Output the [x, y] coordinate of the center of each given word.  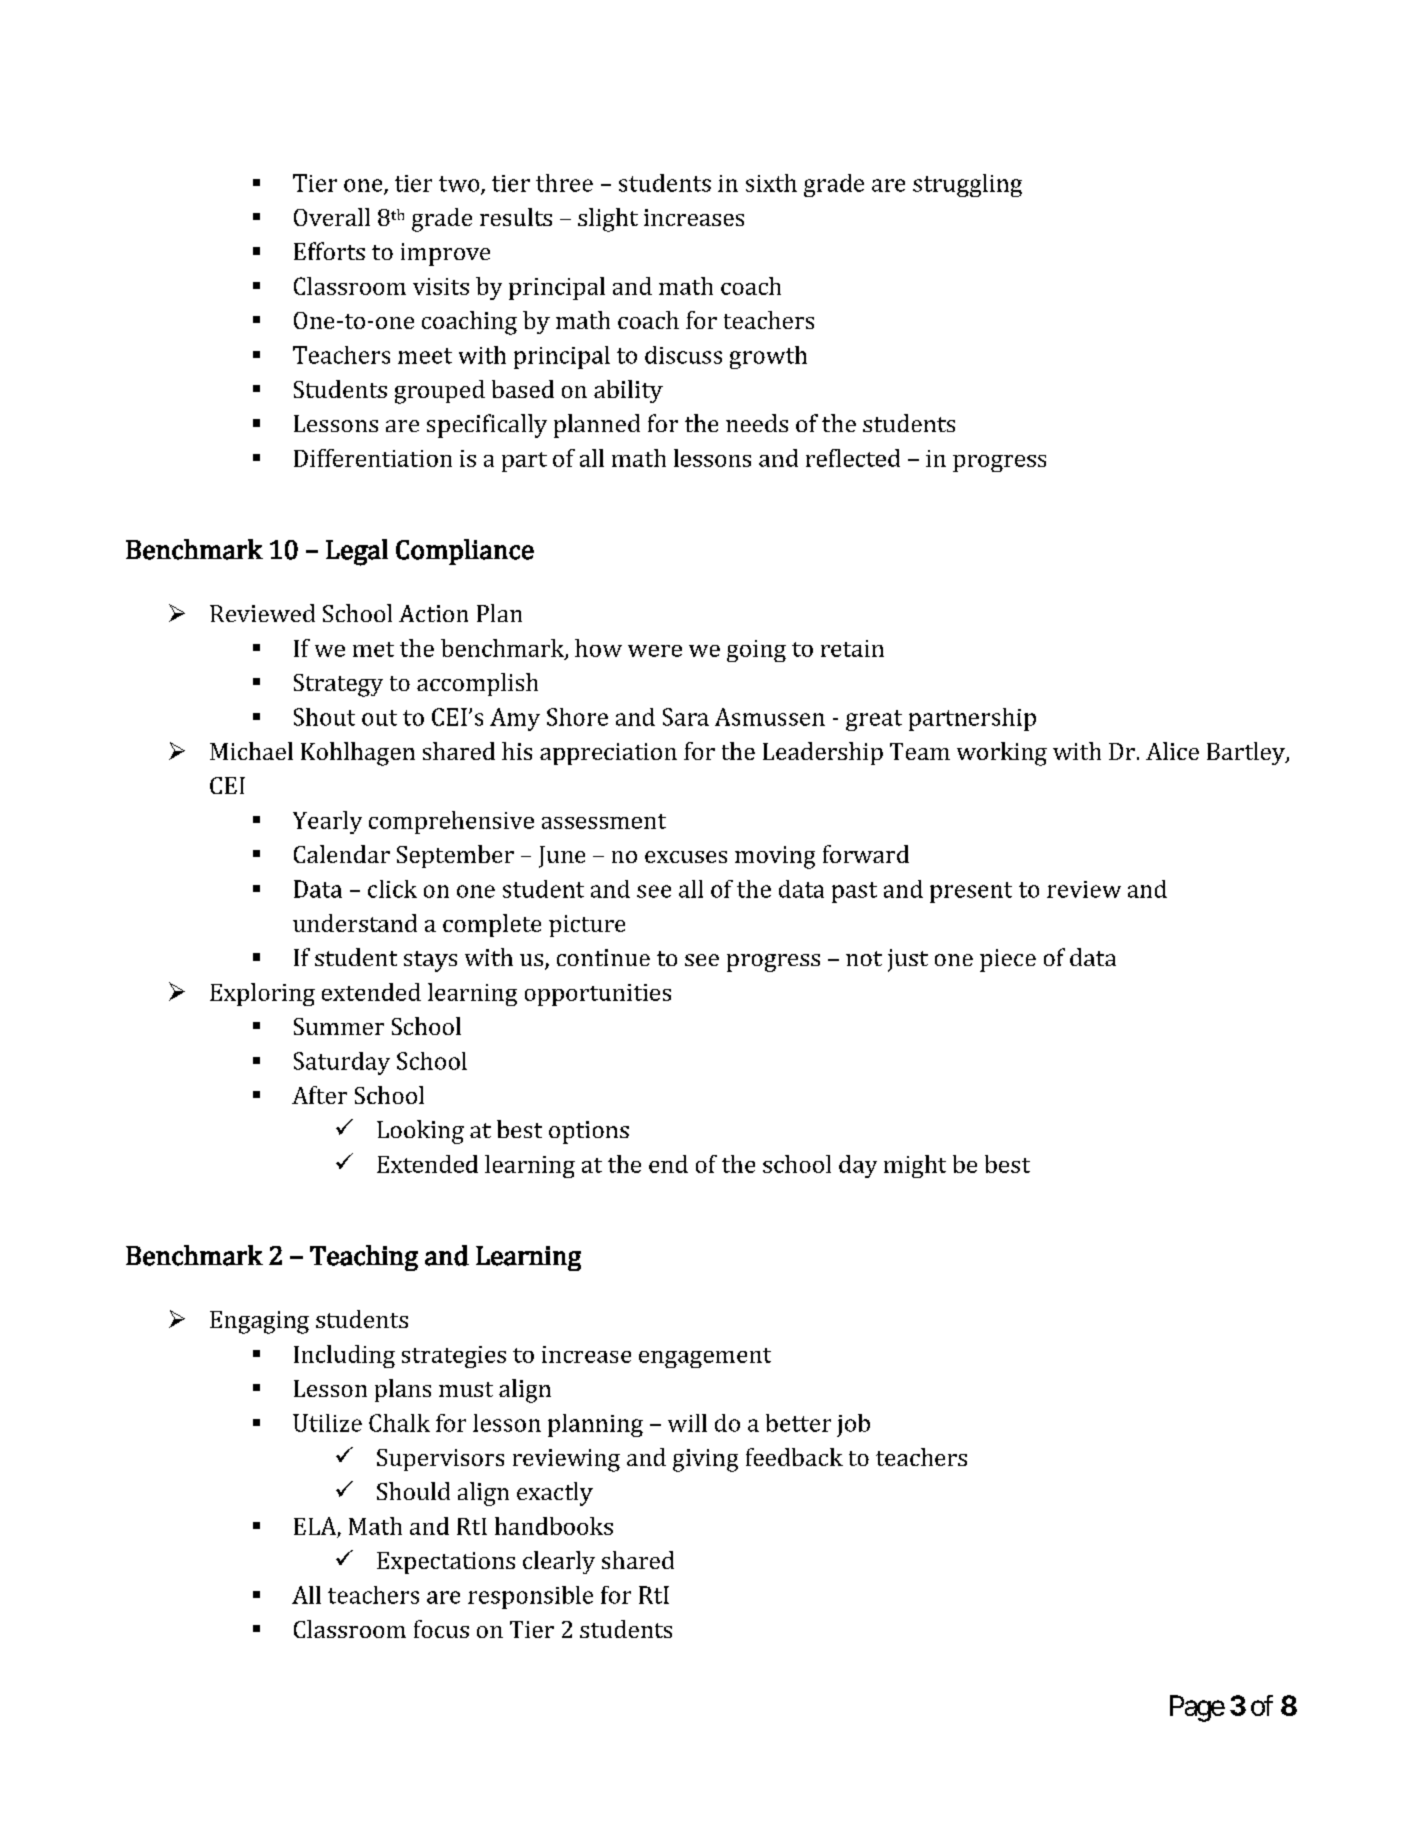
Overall [332, 217]
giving [705, 1460]
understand [355, 923]
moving [775, 857]
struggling [967, 185]
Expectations [446, 1563]
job [853, 1425]
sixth [771, 183]
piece [1008, 960]
